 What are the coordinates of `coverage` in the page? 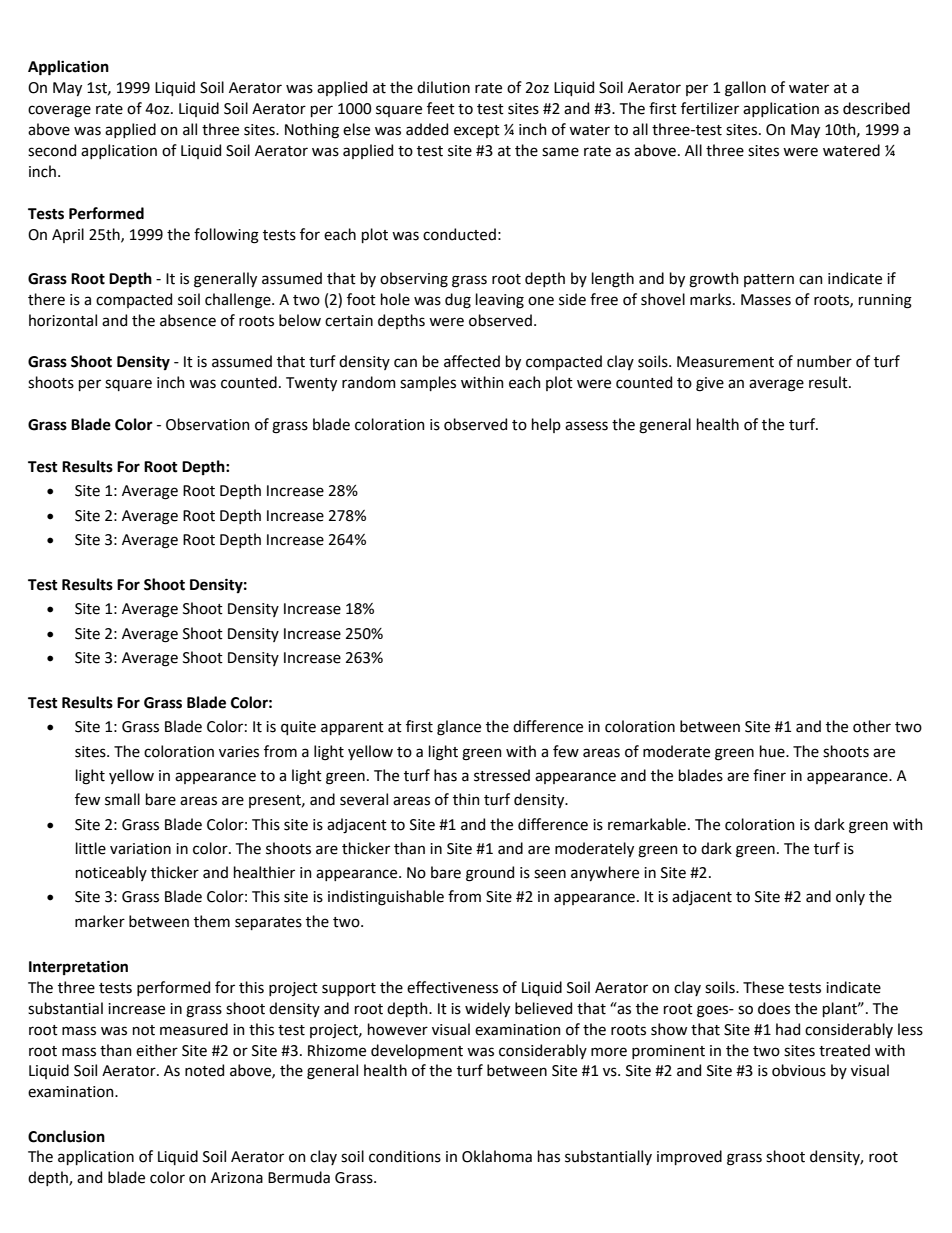 It's located at (59, 111).
